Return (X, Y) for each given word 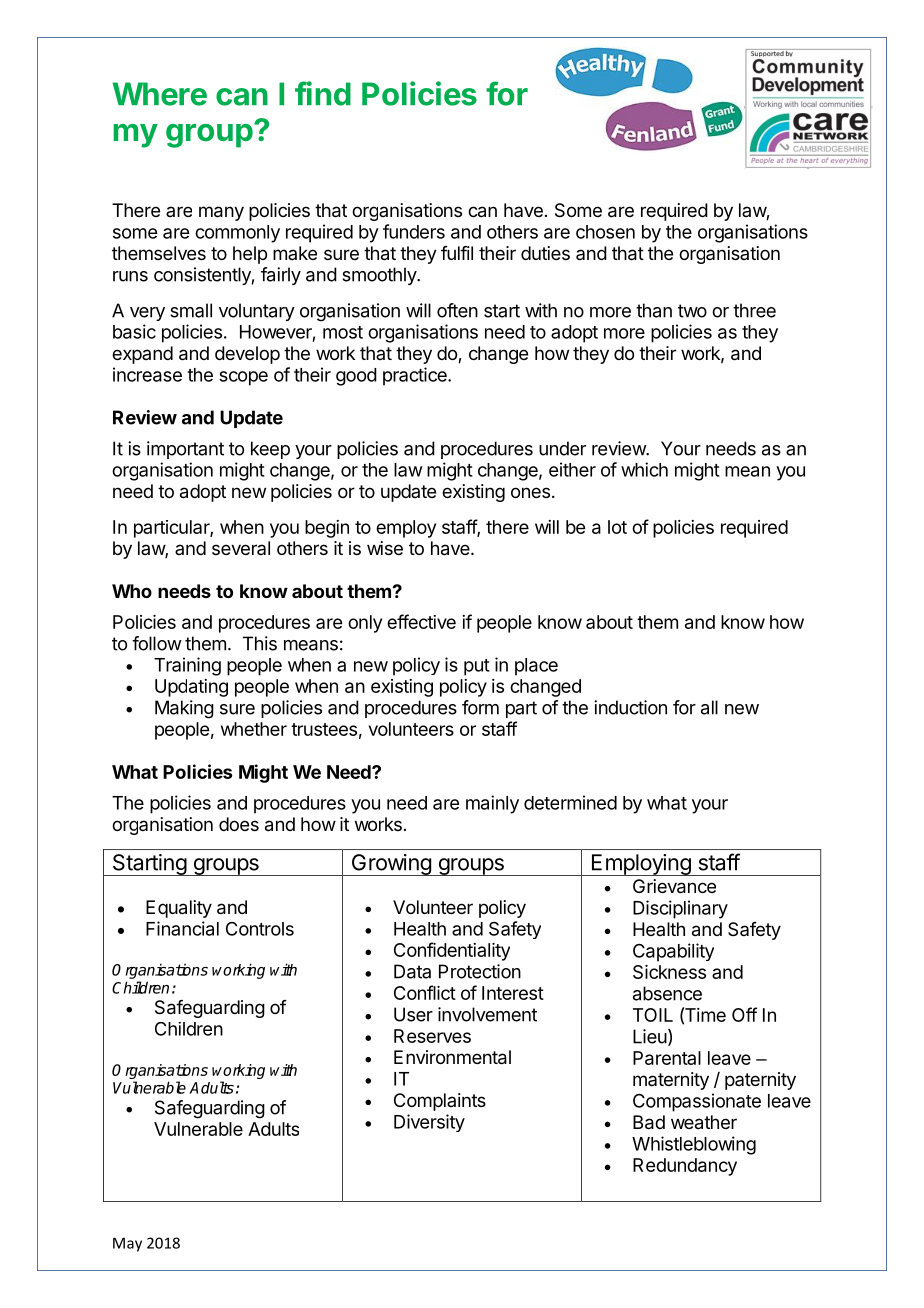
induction (630, 707)
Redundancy (685, 1167)
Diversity (429, 1123)
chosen (605, 232)
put (477, 667)
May (127, 1244)
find (323, 93)
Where (160, 94)
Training (187, 666)
